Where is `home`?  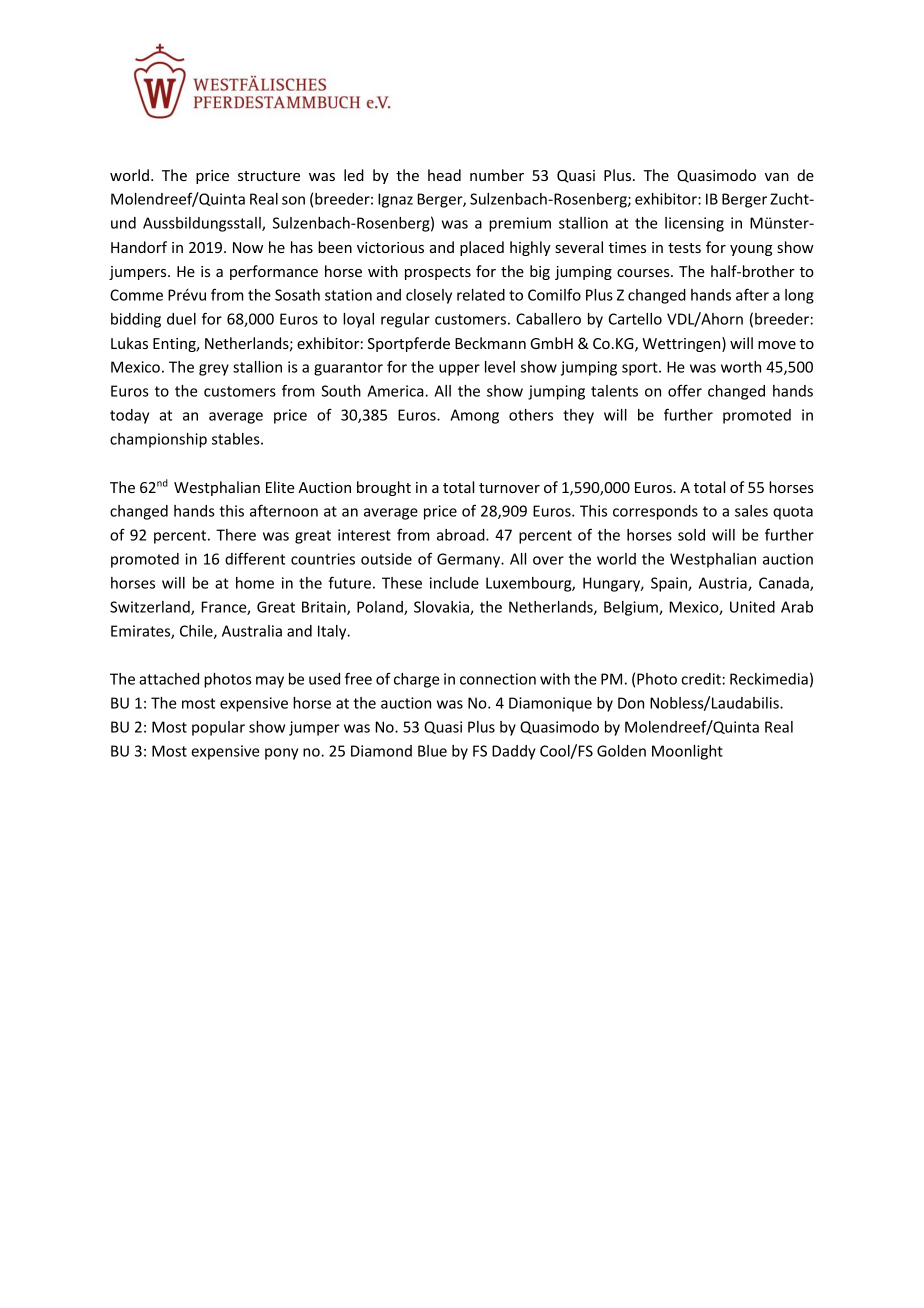
home is located at coordinates (255, 583).
